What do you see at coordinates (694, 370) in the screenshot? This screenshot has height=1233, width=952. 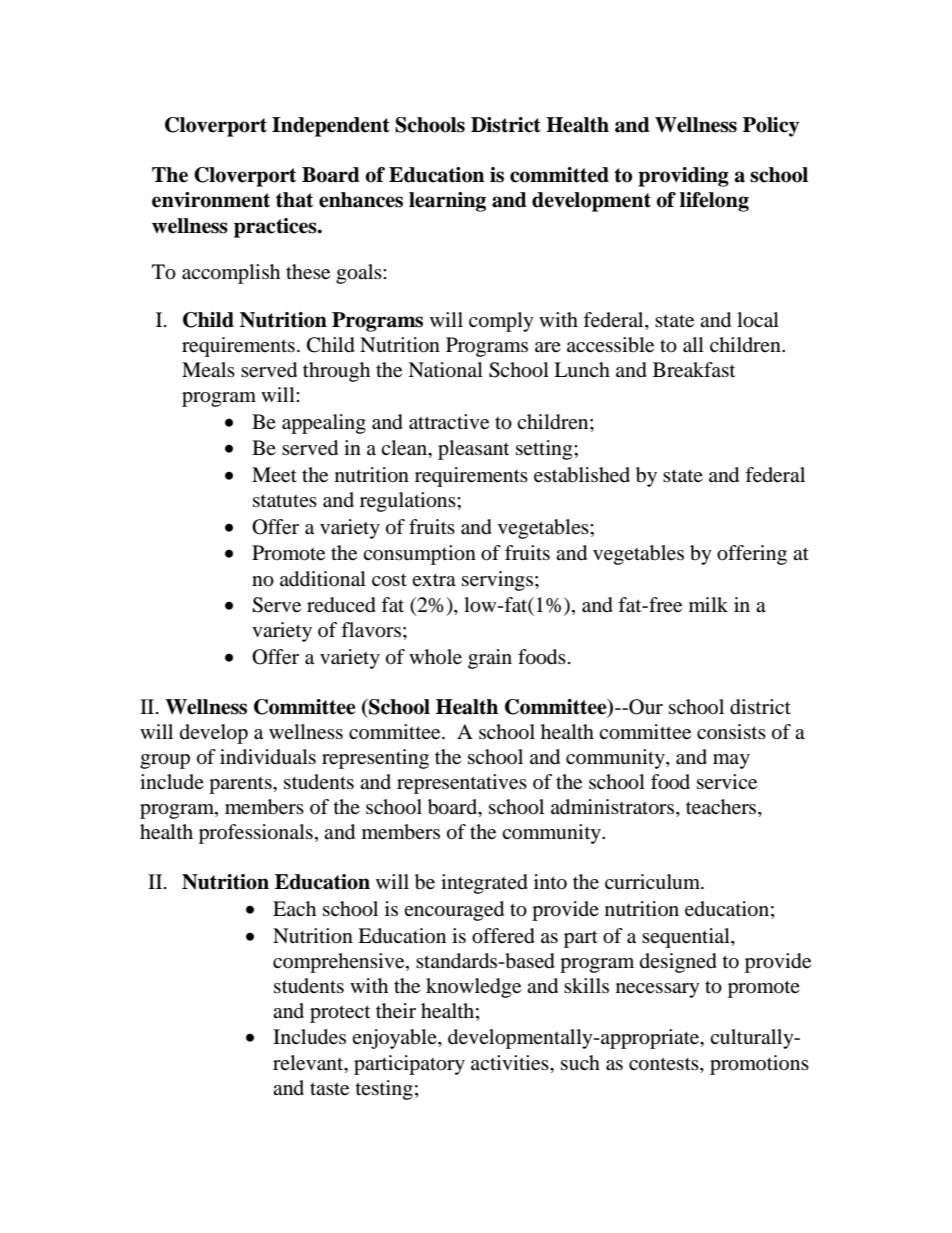 I see `Breakfast` at bounding box center [694, 370].
